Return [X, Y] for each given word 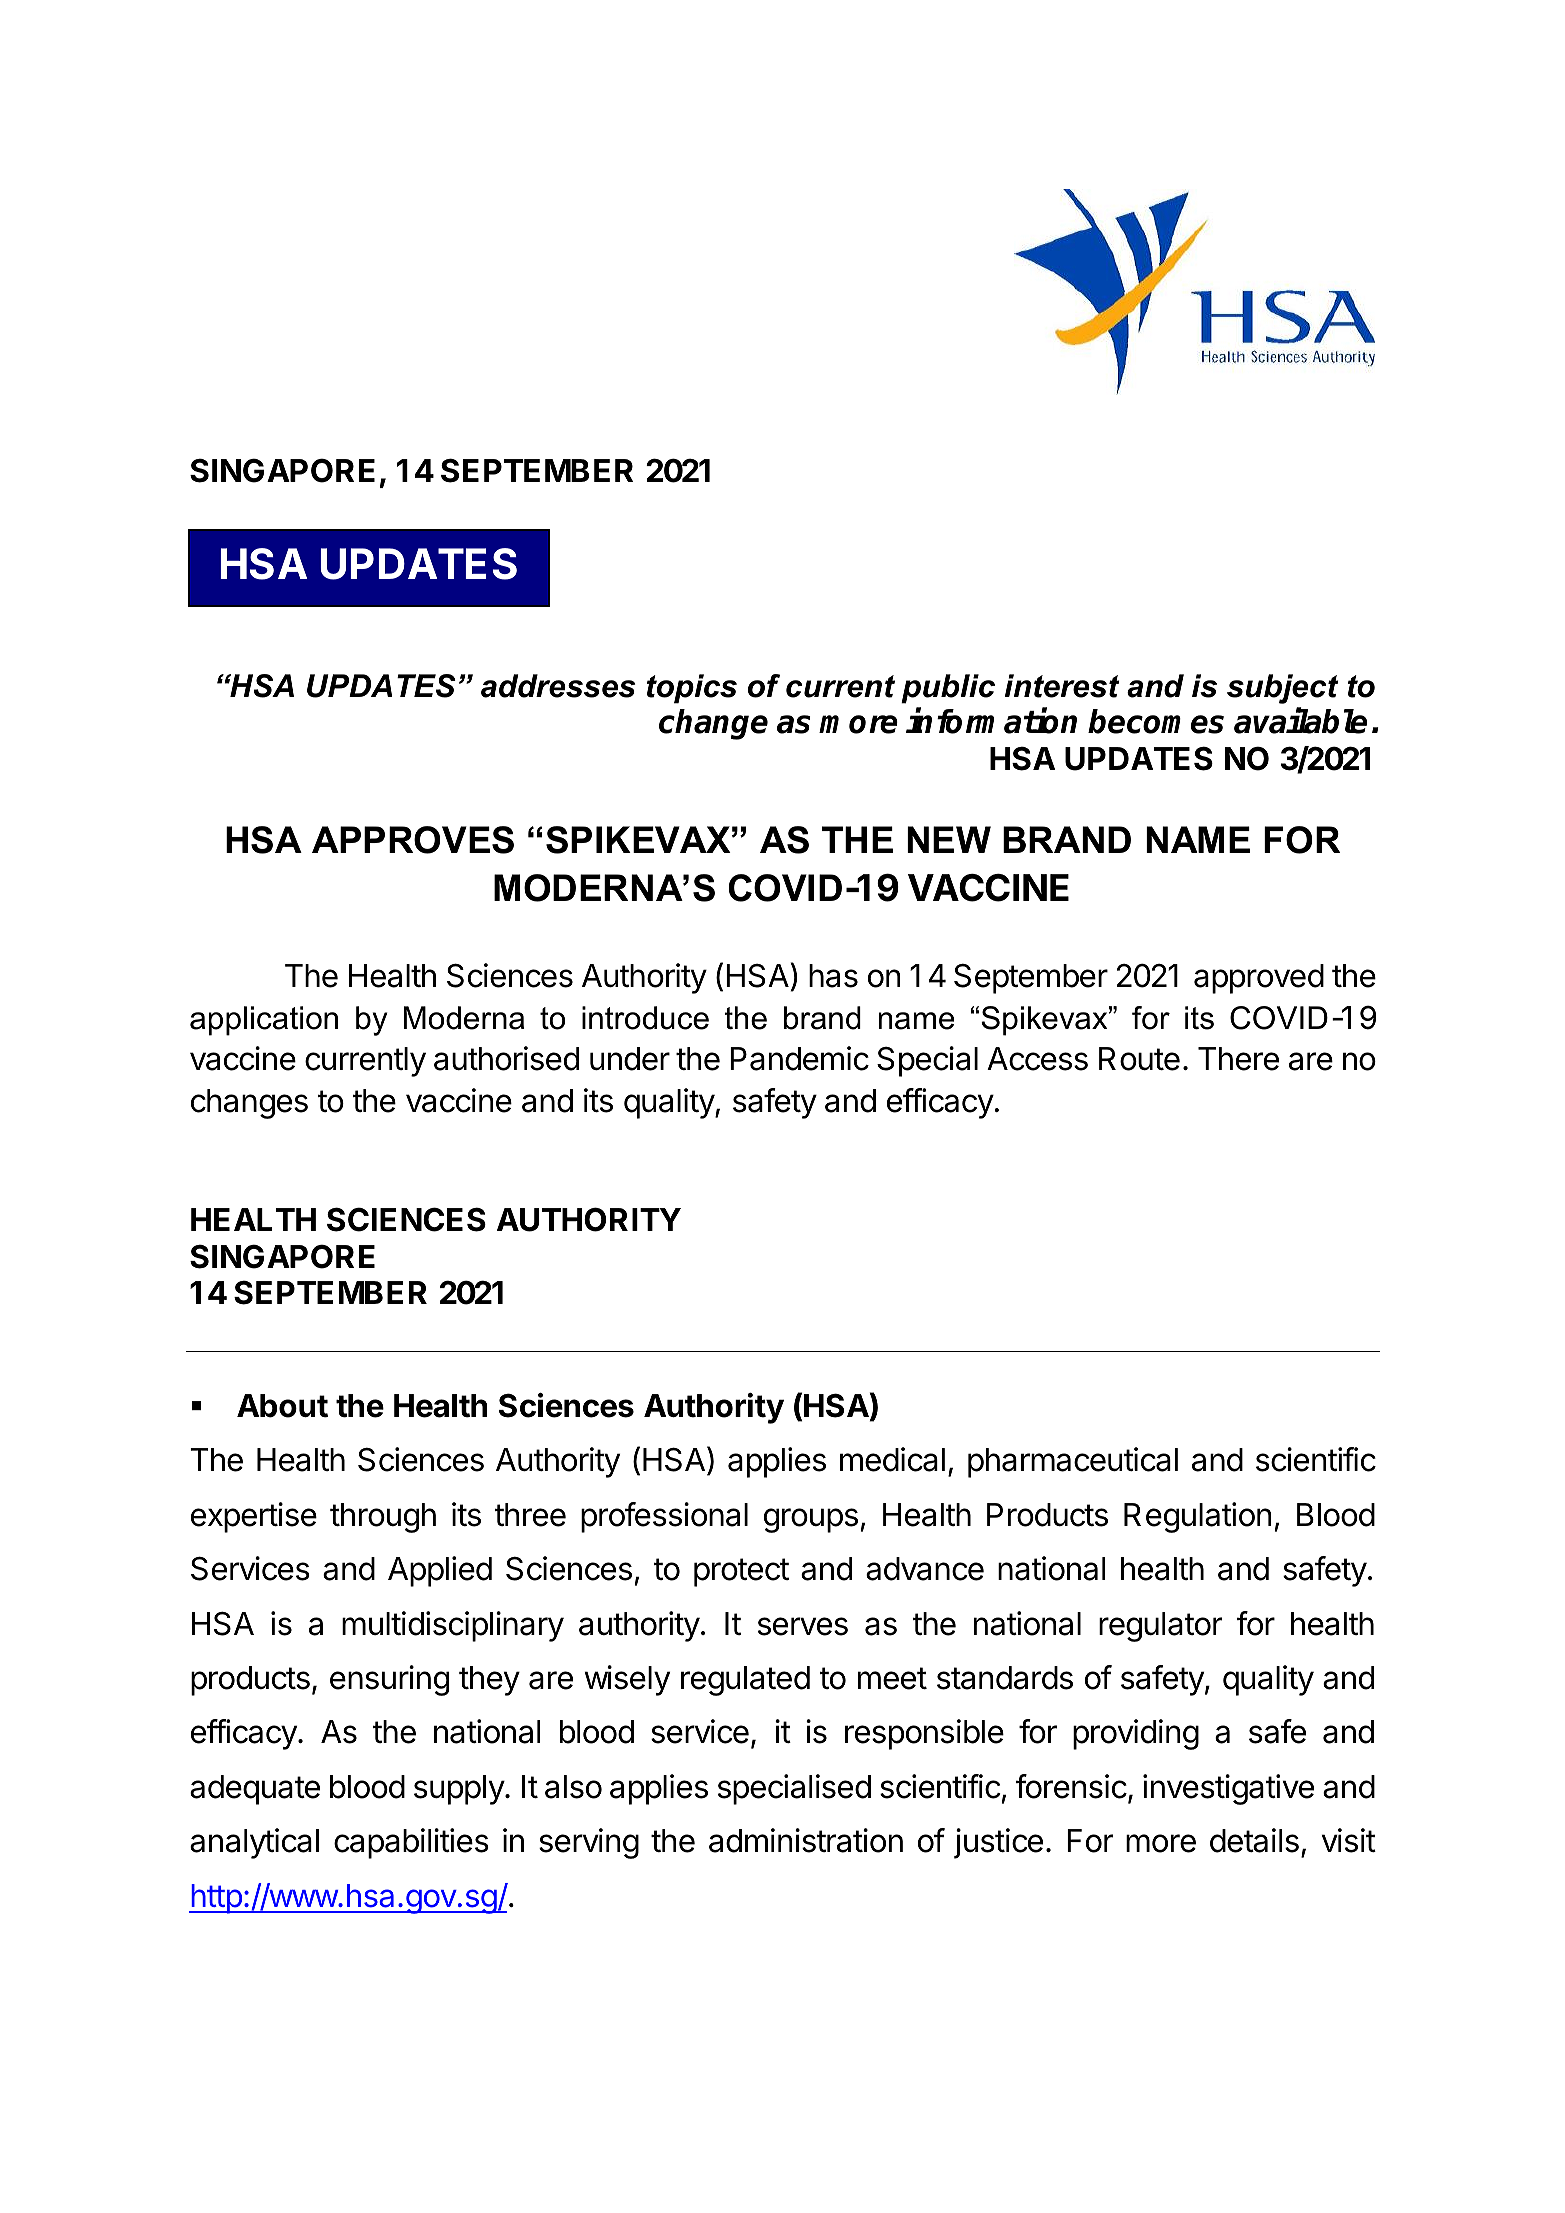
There [1238, 1059]
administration [806, 1840]
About [282, 1406]
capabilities [411, 1843]
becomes [1156, 721]
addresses [558, 686]
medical [892, 1459]
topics [692, 689]
